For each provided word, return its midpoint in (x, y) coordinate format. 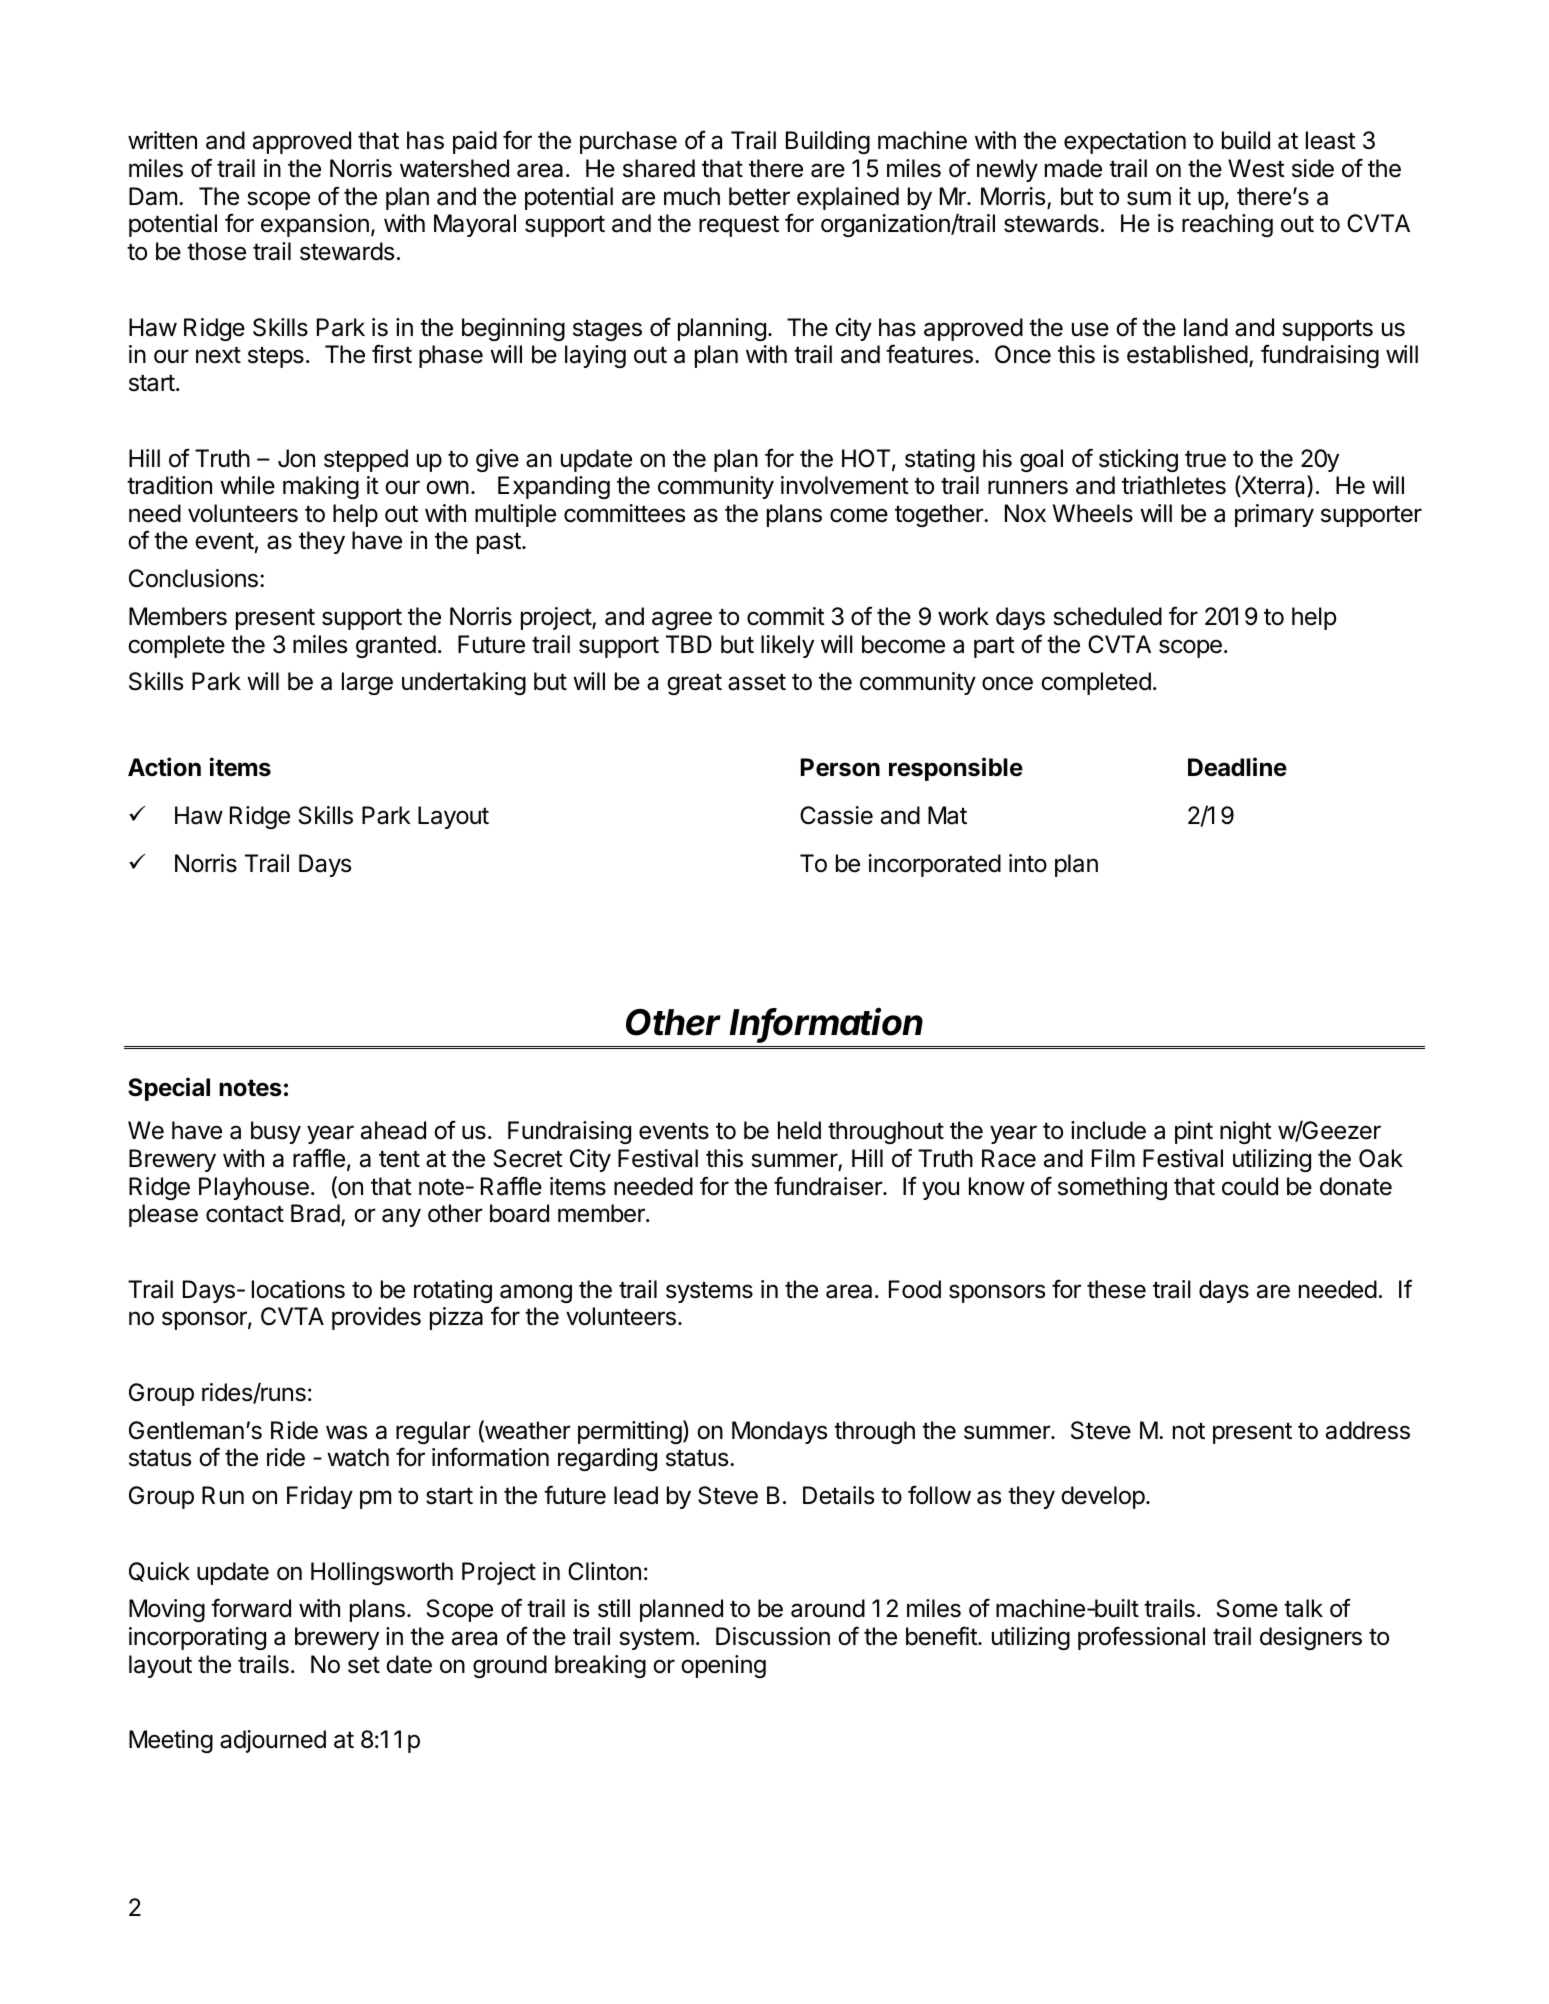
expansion (315, 225)
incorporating (197, 1638)
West (1256, 168)
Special (169, 1089)
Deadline (1237, 767)
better (759, 196)
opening (723, 1666)
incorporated (935, 865)
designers (1311, 1638)
